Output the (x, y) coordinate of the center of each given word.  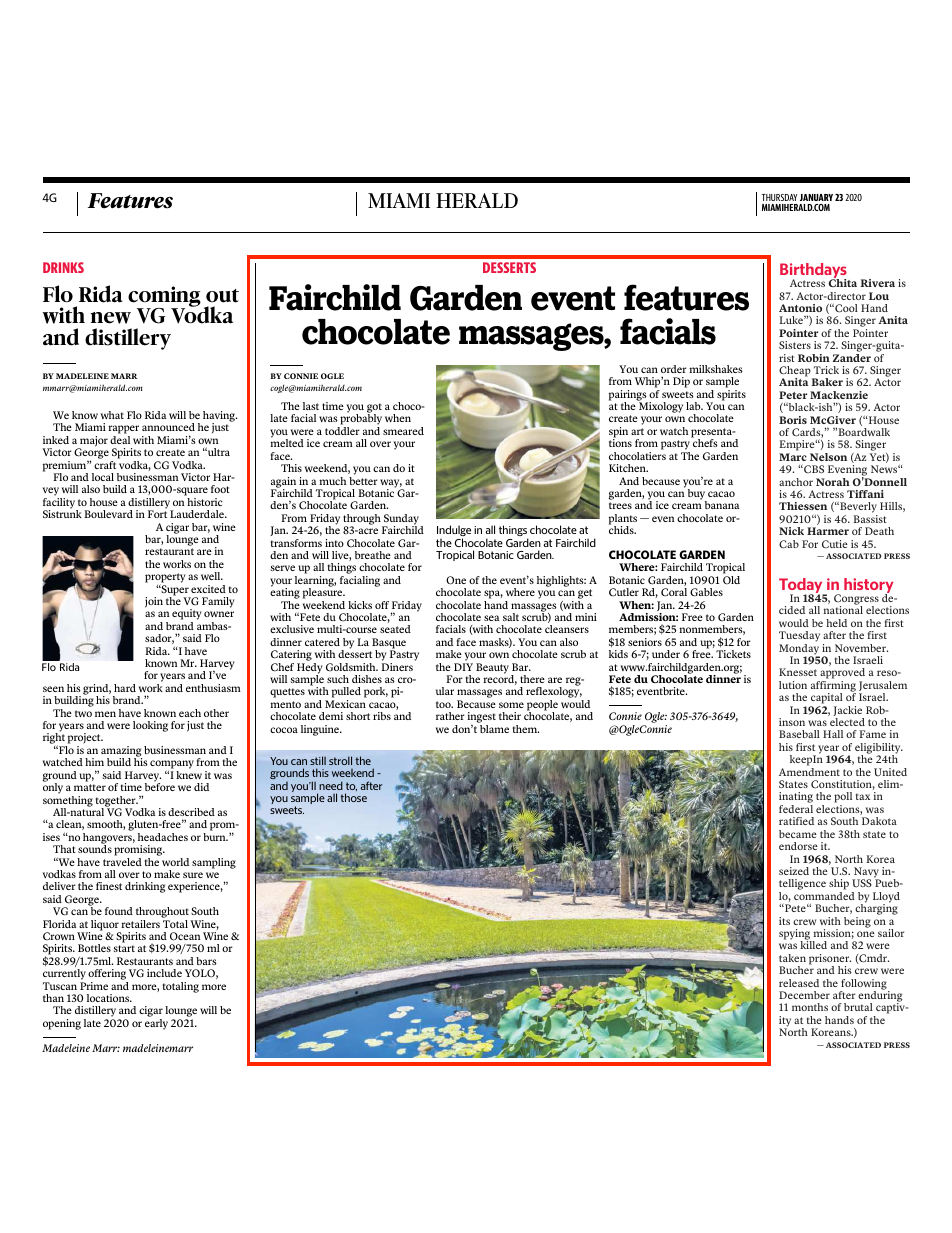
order (674, 369)
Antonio (800, 308)
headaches (163, 837)
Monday (799, 650)
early (156, 1024)
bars (206, 961)
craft (105, 465)
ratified (796, 821)
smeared (403, 431)
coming (164, 298)
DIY (463, 667)
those (353, 797)
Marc (793, 457)
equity (187, 616)
